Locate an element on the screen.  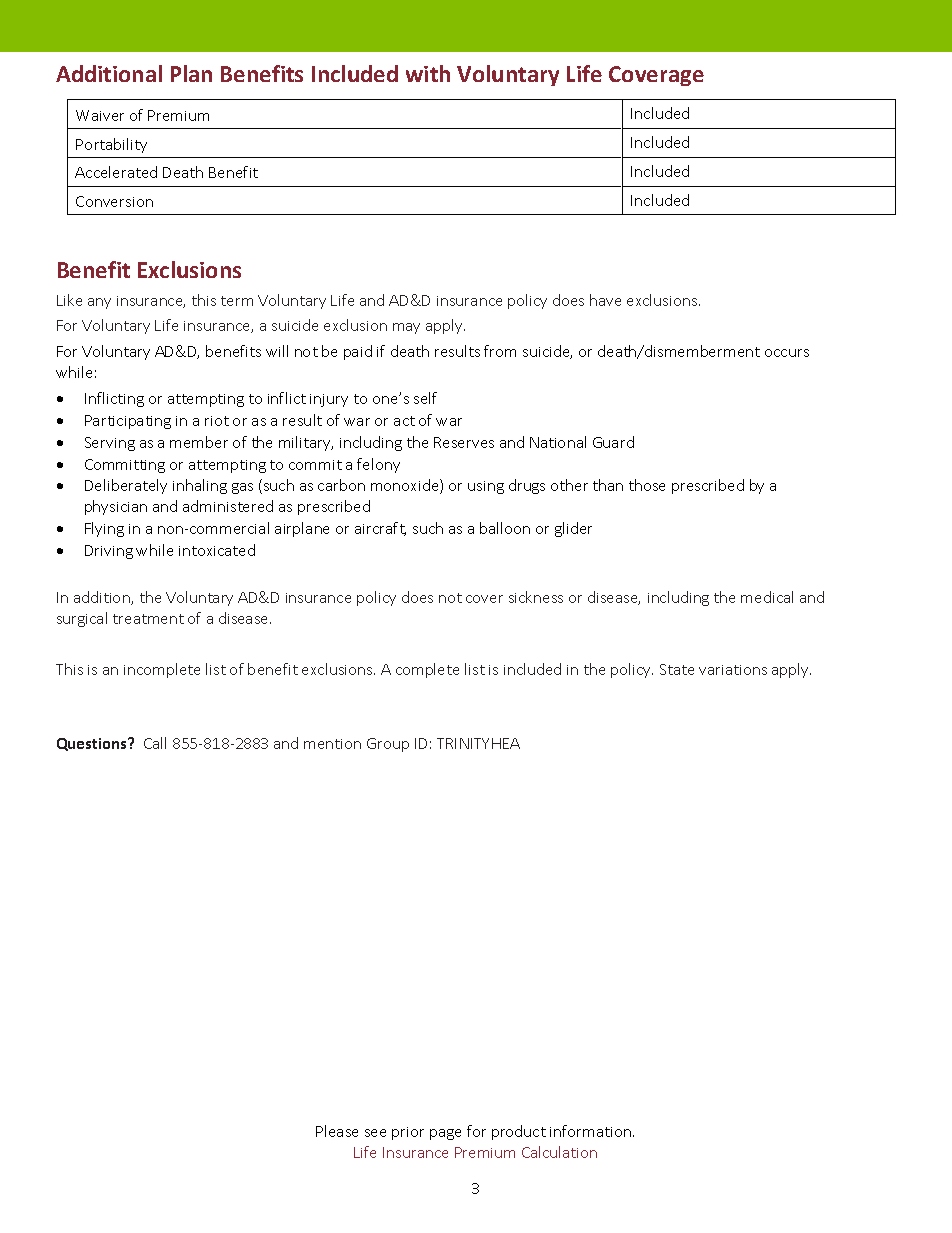
page is located at coordinates (445, 1134).
